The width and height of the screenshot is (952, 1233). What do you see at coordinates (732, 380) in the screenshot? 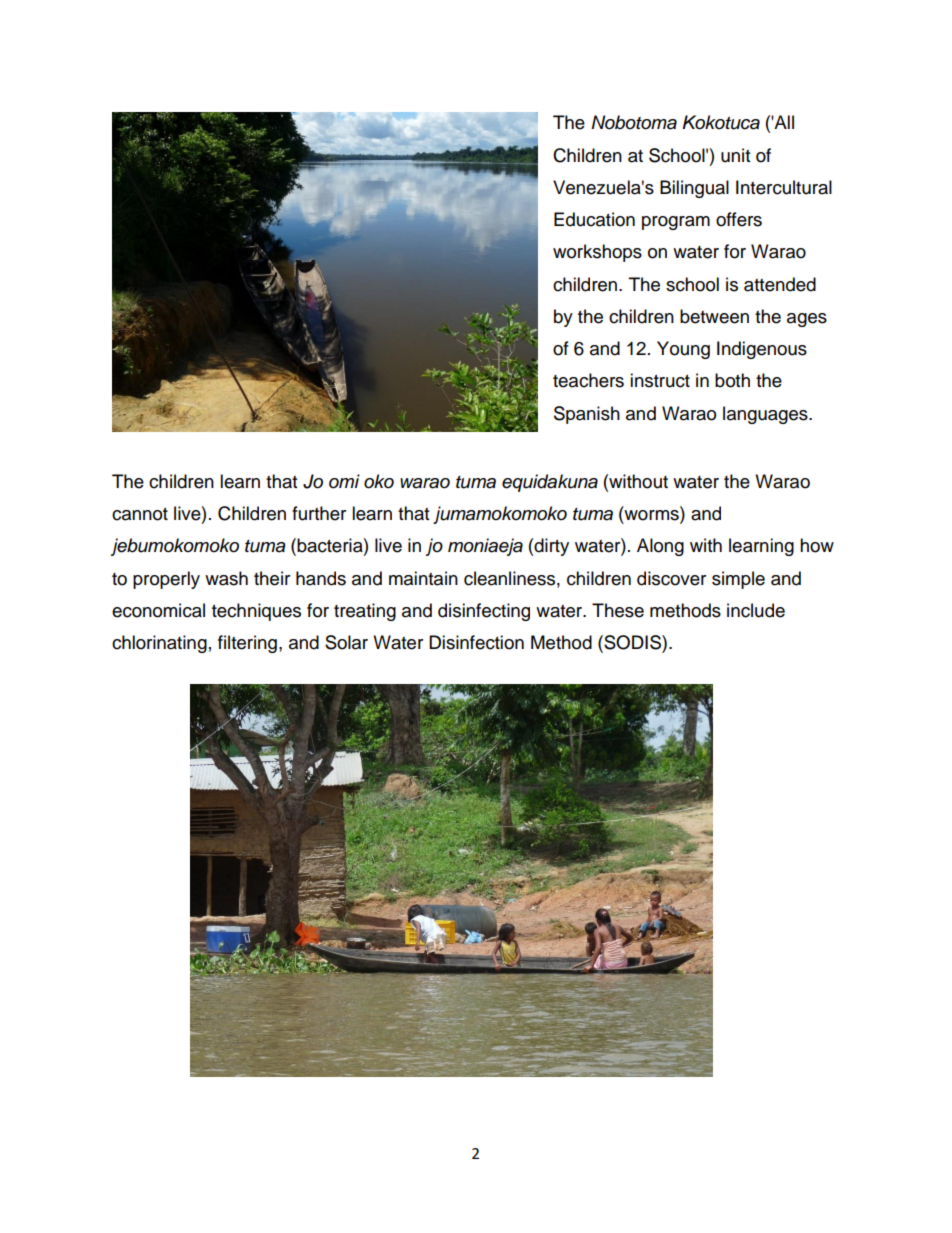
I see `both` at bounding box center [732, 380].
